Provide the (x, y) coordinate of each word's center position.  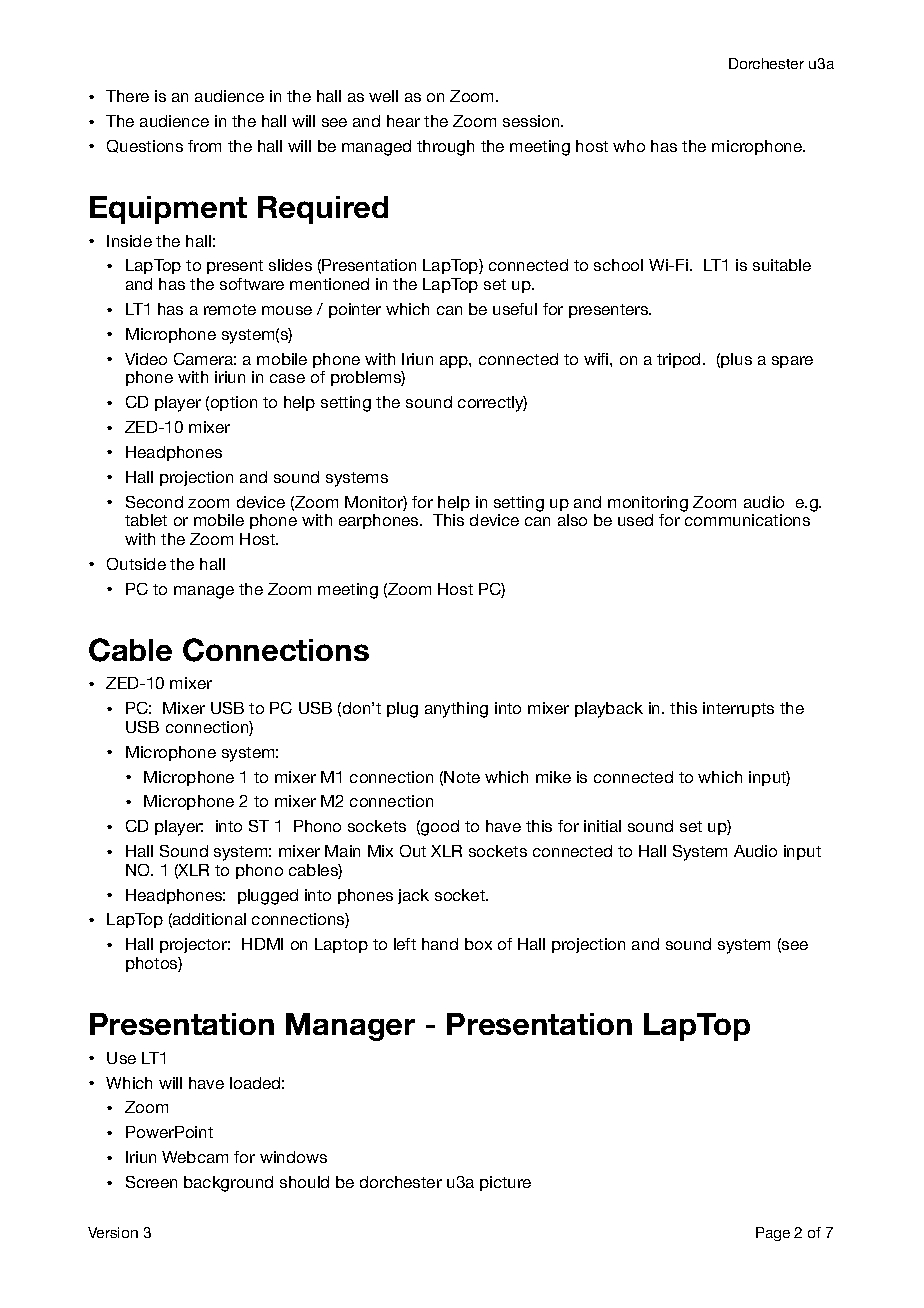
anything (456, 710)
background (228, 1184)
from (204, 146)
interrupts (738, 709)
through (445, 148)
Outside (136, 564)
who (629, 146)
